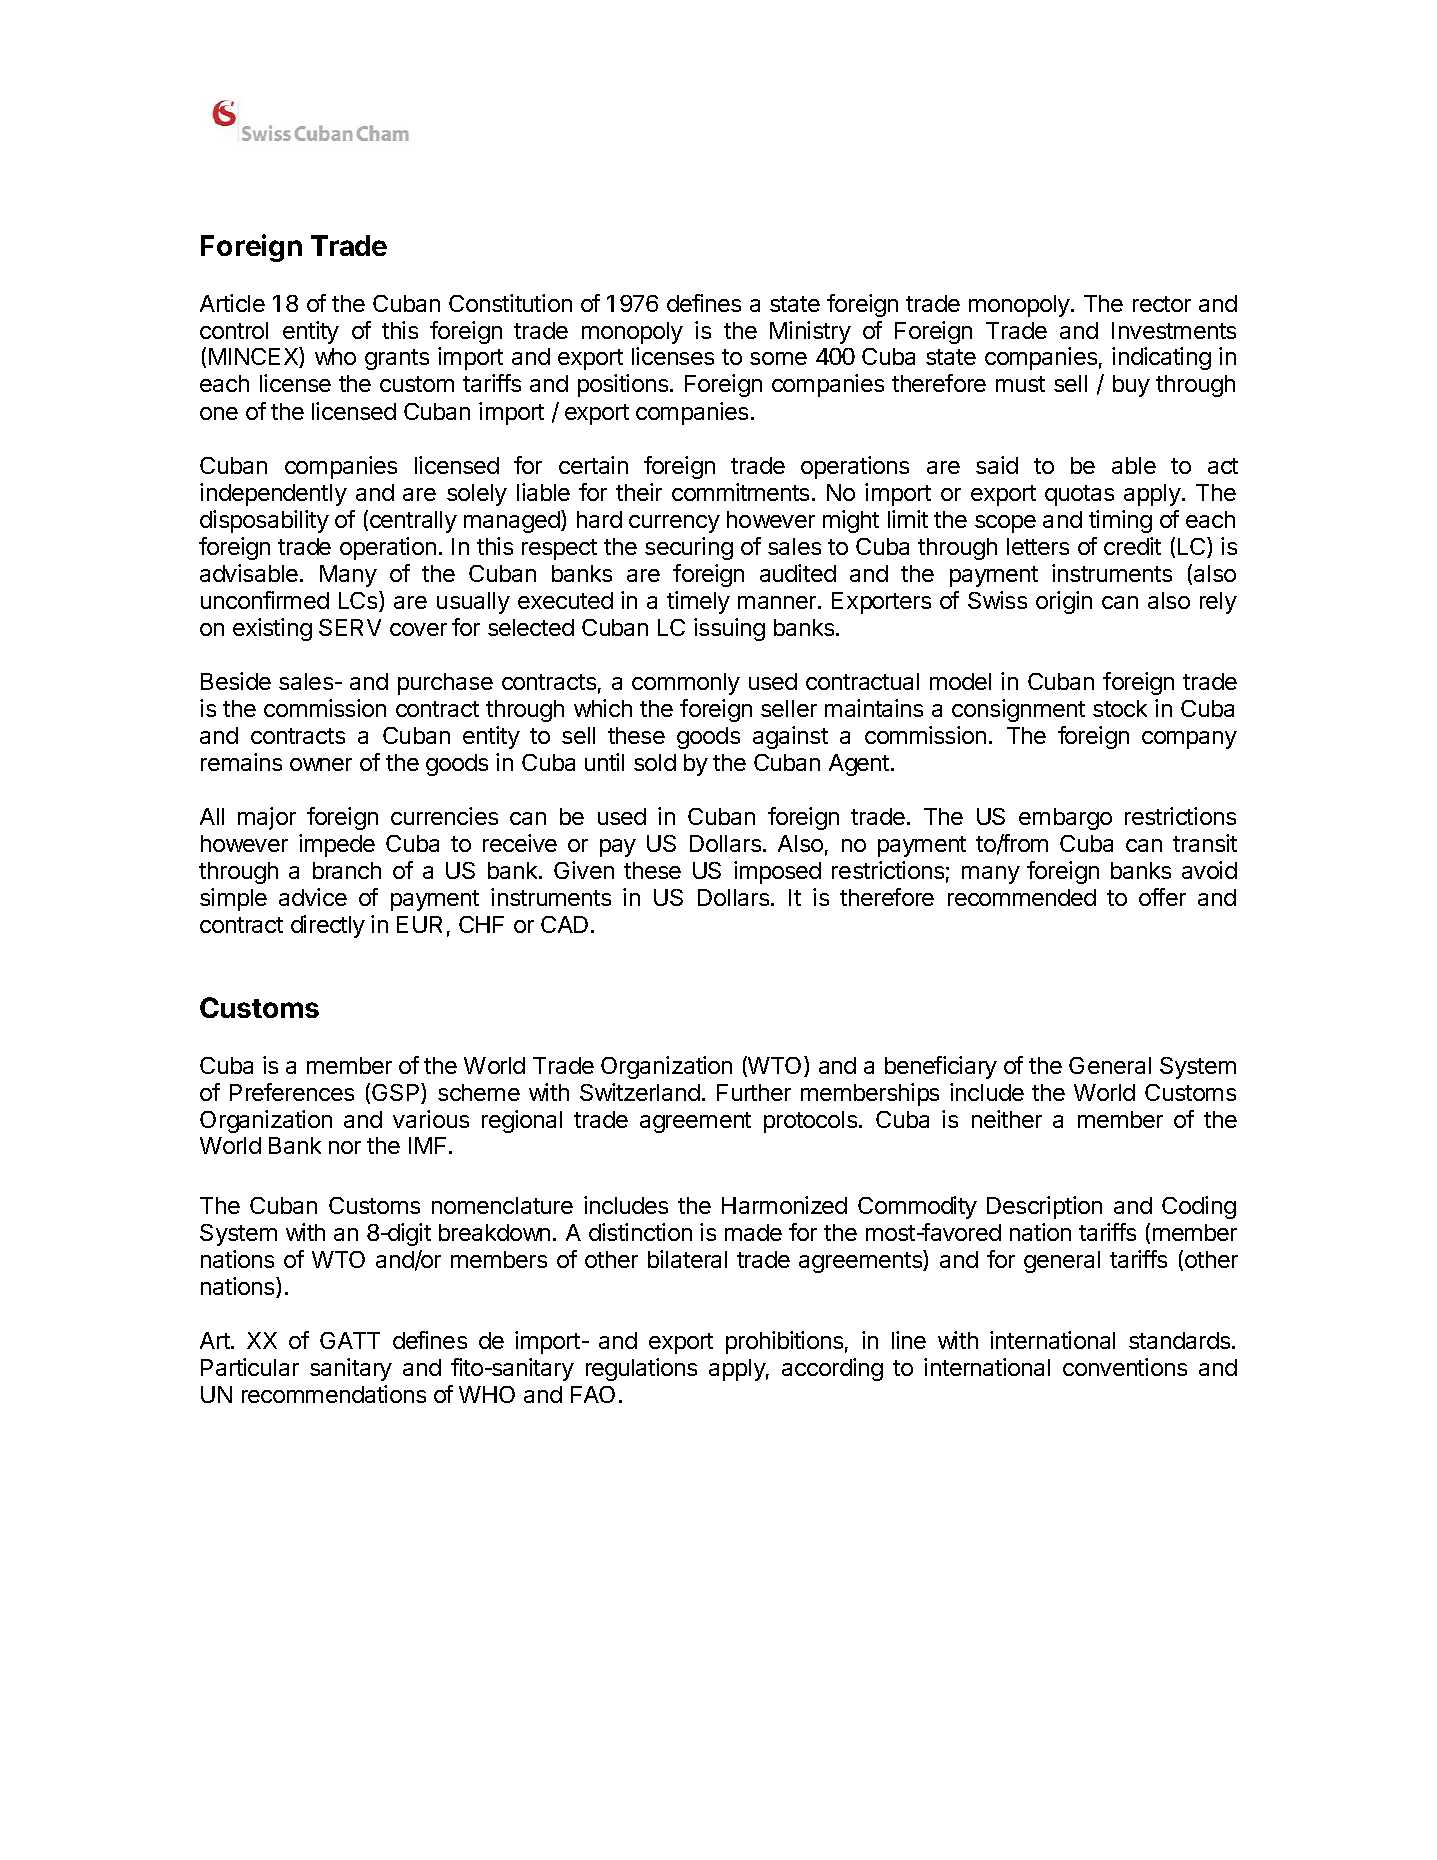  I want to click on grants, so click(397, 359).
